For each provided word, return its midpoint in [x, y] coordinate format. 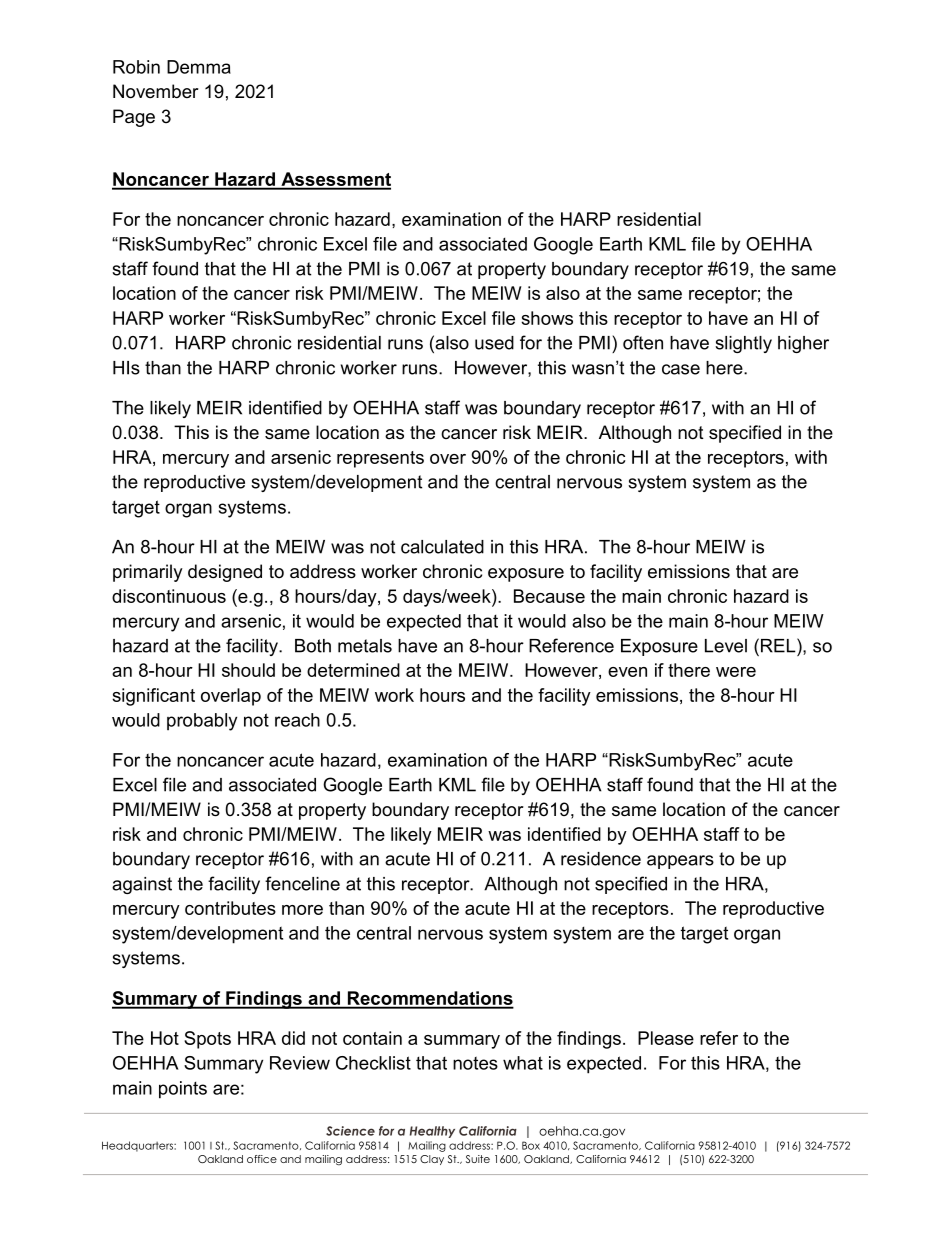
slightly [743, 344]
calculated [442, 547]
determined [353, 670]
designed [225, 573]
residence [601, 859]
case [681, 369]
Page [134, 118]
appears [680, 862]
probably [202, 722]
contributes [230, 908]
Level [726, 646]
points [183, 1090]
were [736, 672]
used [494, 343]
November [156, 91]
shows [547, 318]
